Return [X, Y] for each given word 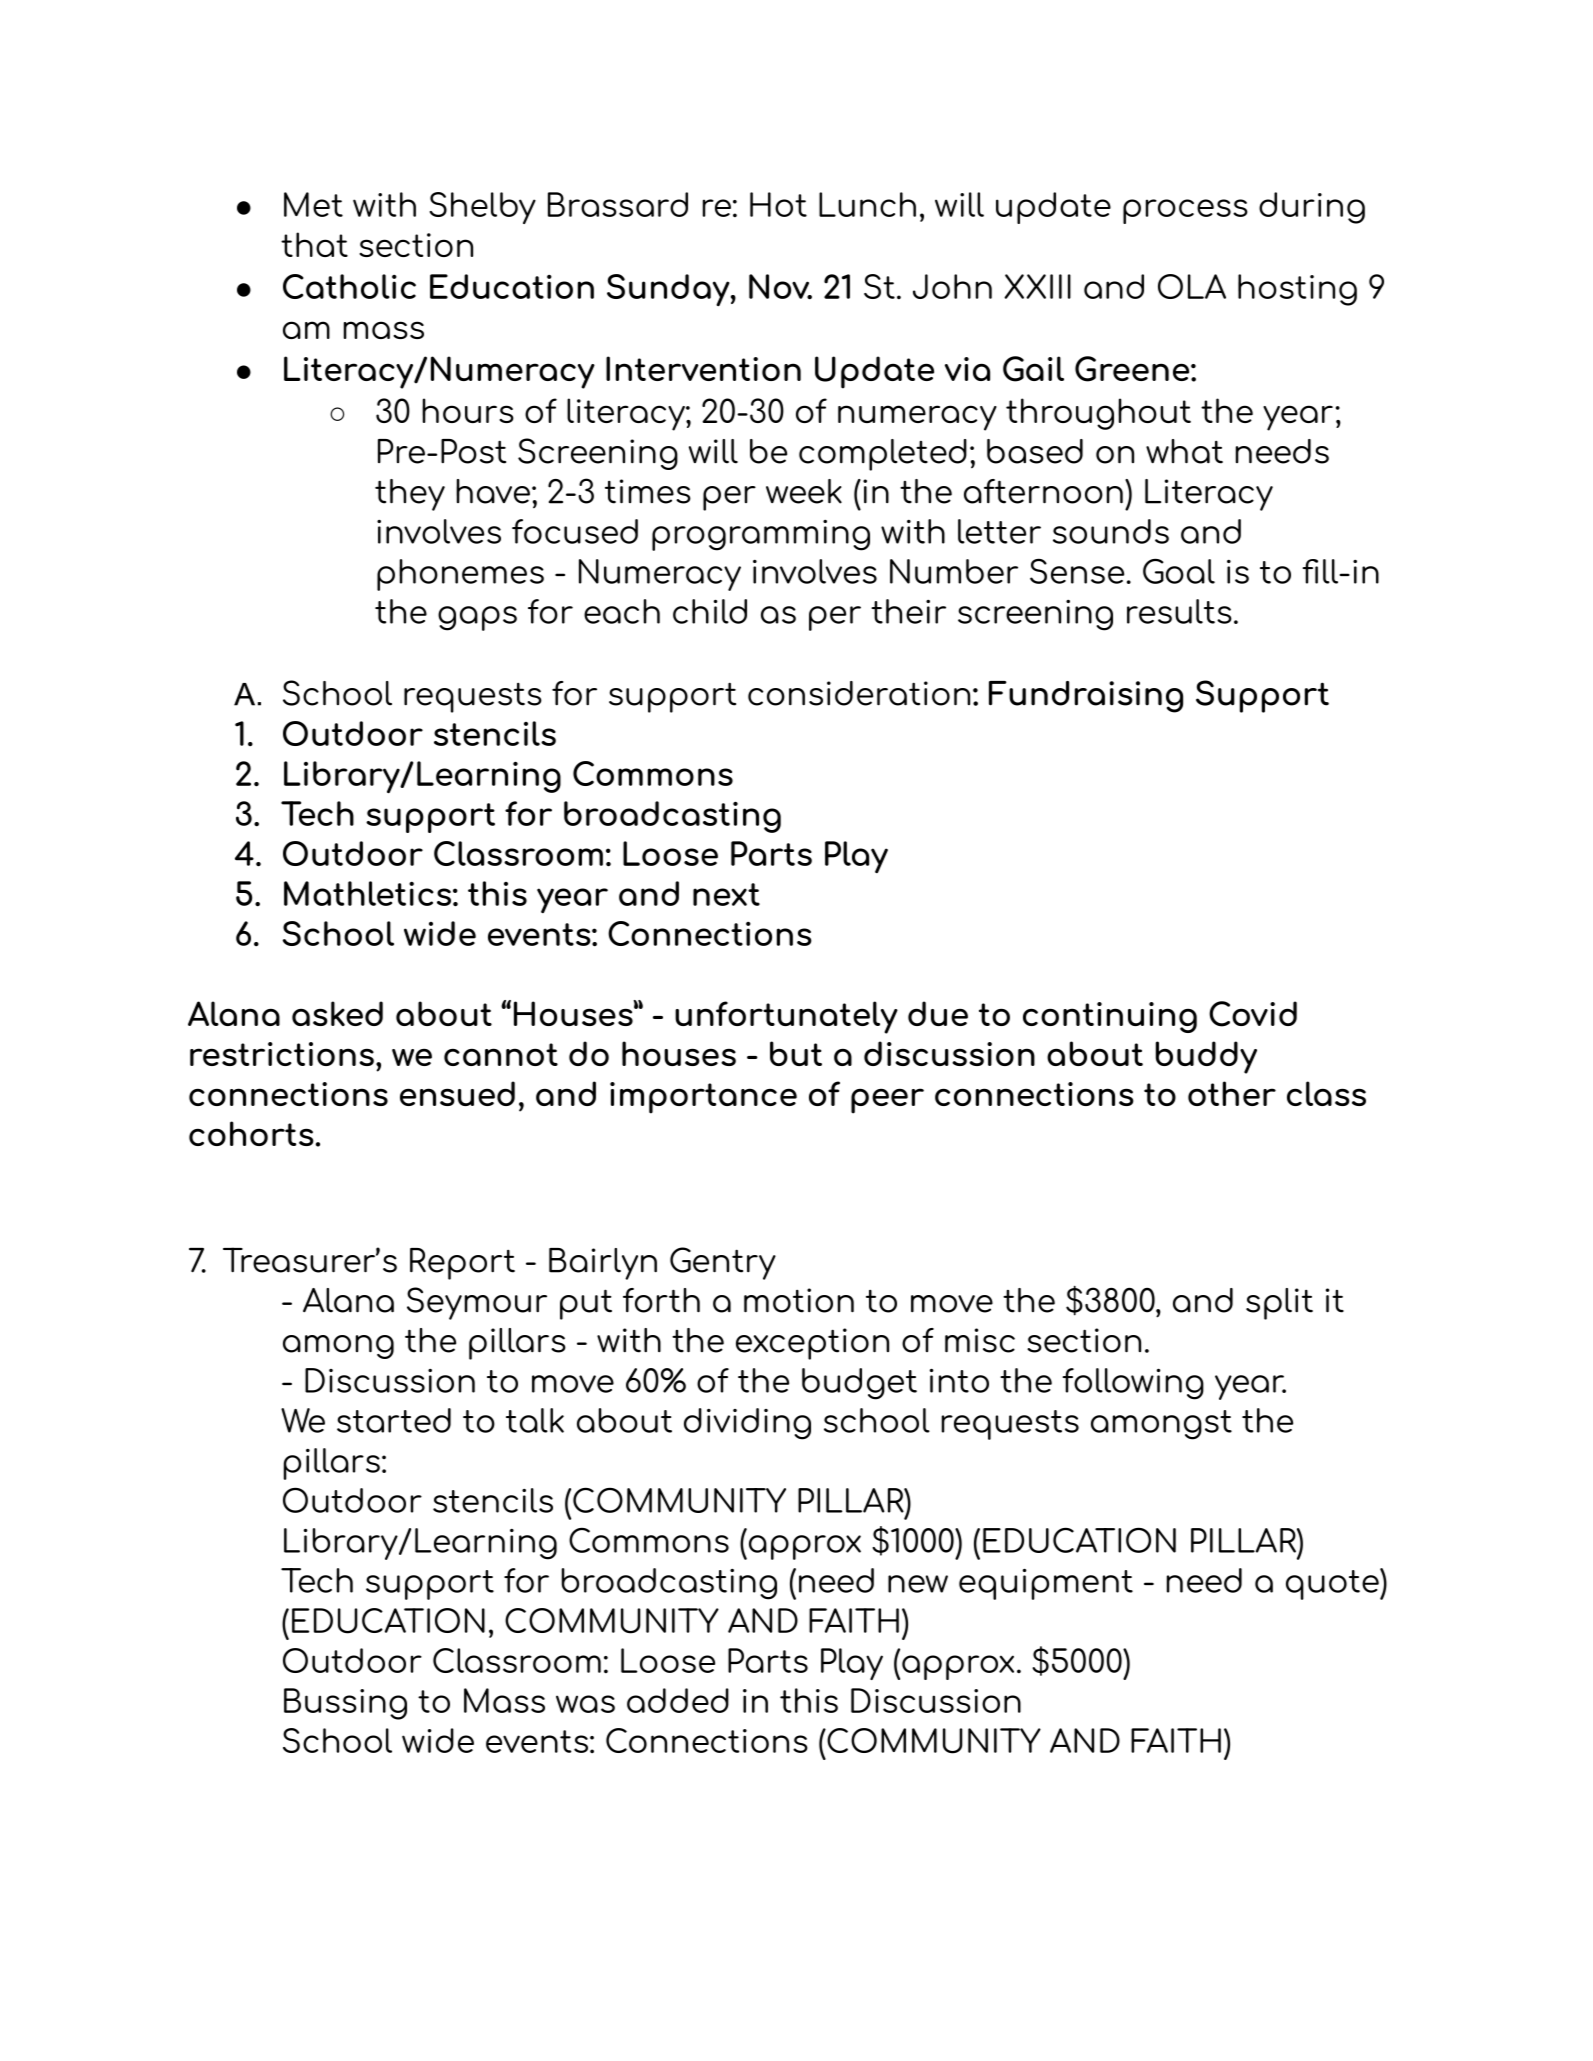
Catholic [349, 286]
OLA [1192, 286]
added [678, 1700]
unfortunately [786, 1017]
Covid [1253, 1014]
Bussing [345, 1704]
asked [337, 1013]
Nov [780, 287]
